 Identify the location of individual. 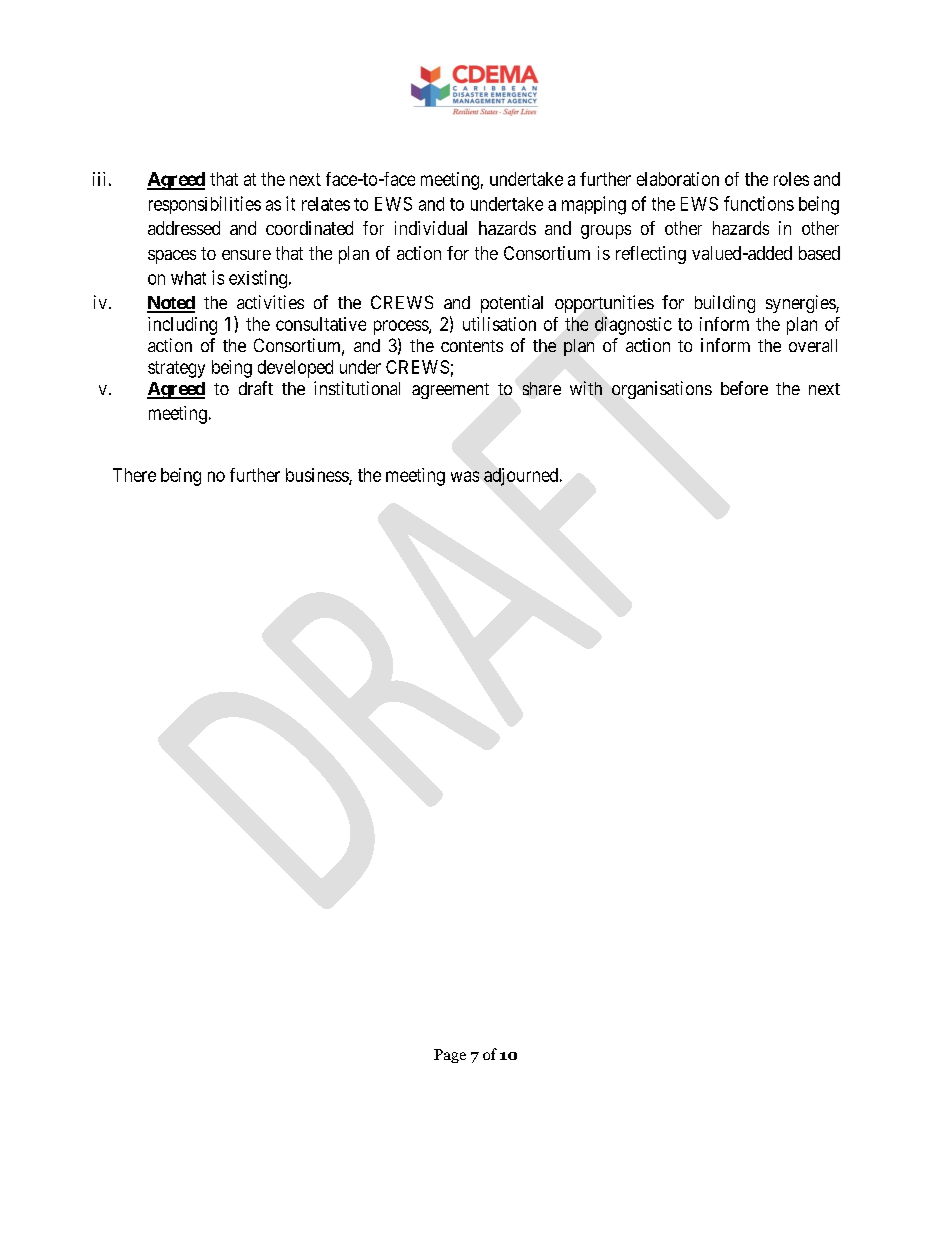
(431, 228).
